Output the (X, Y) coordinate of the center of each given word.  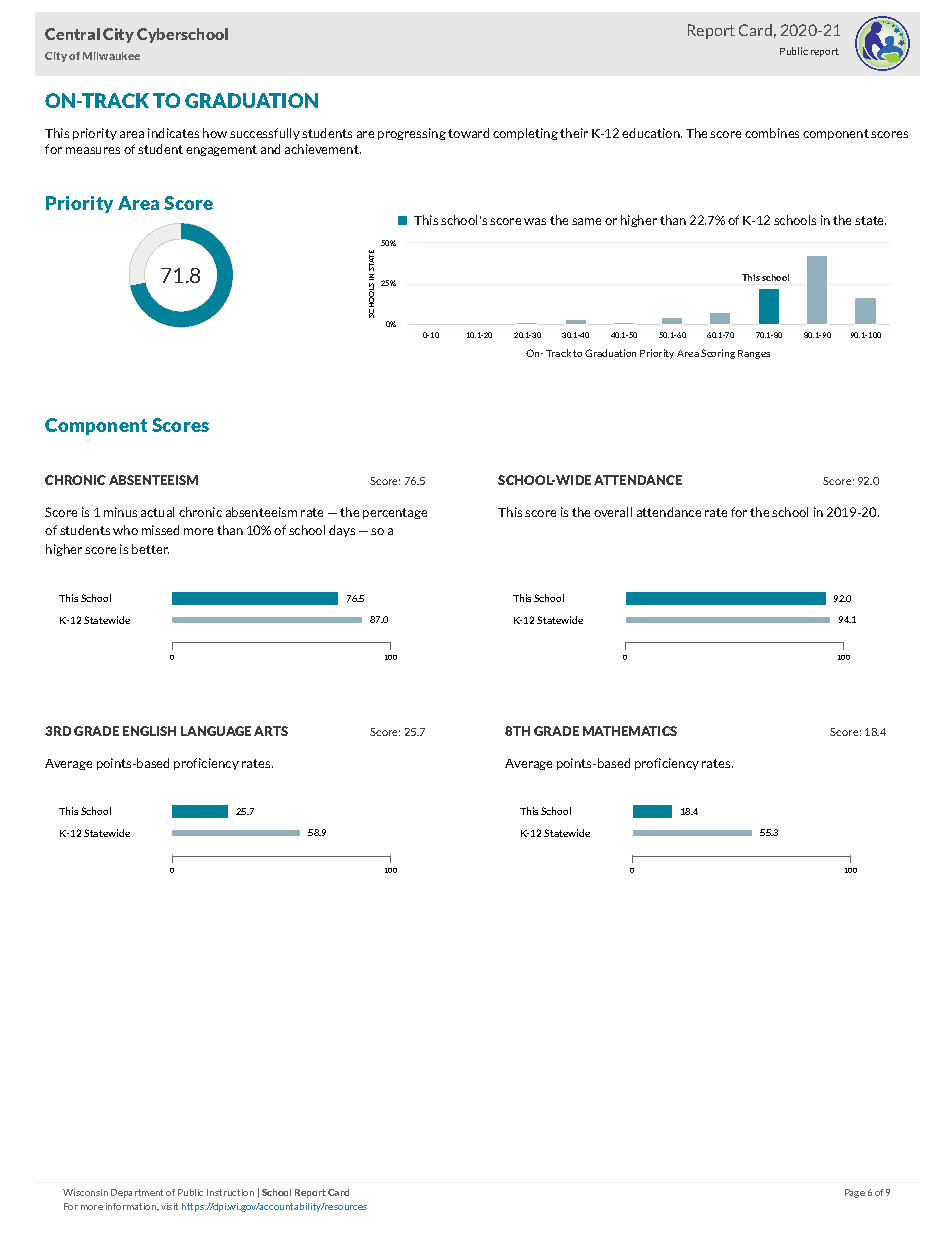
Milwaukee (111, 56)
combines (772, 133)
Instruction (230, 1192)
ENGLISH (149, 731)
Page (855, 1193)
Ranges (754, 354)
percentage (395, 513)
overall (613, 512)
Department (137, 1193)
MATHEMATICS (630, 731)
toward (468, 133)
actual (157, 512)
